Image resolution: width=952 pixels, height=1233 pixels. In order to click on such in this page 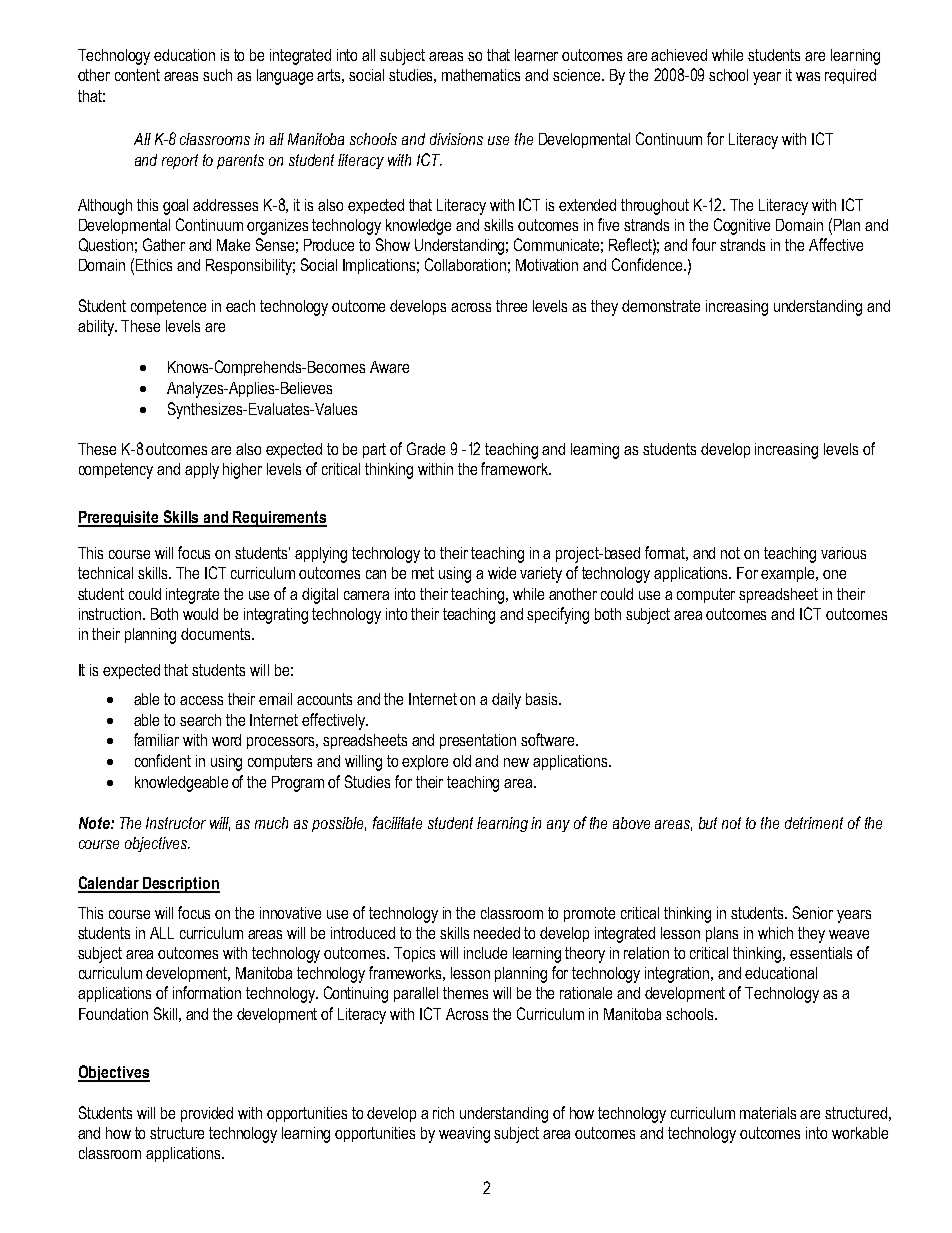, I will do `click(217, 75)`.
